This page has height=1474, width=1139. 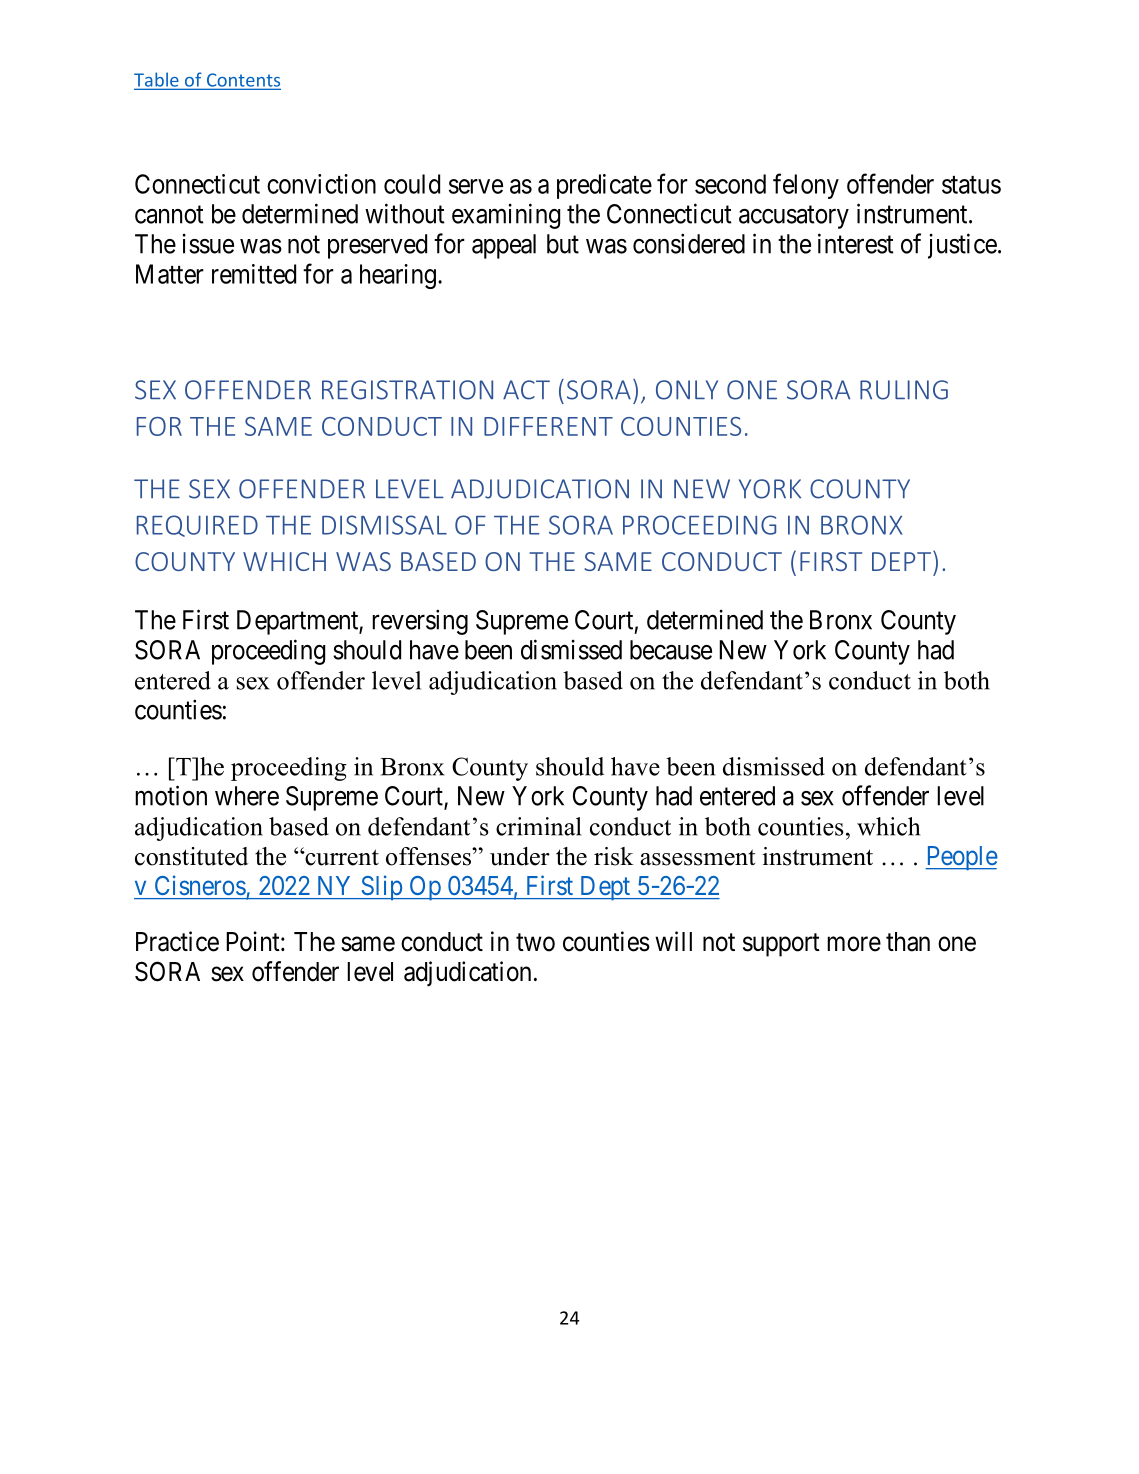 What do you see at coordinates (242, 81) in the page?
I see `Contents` at bounding box center [242, 81].
